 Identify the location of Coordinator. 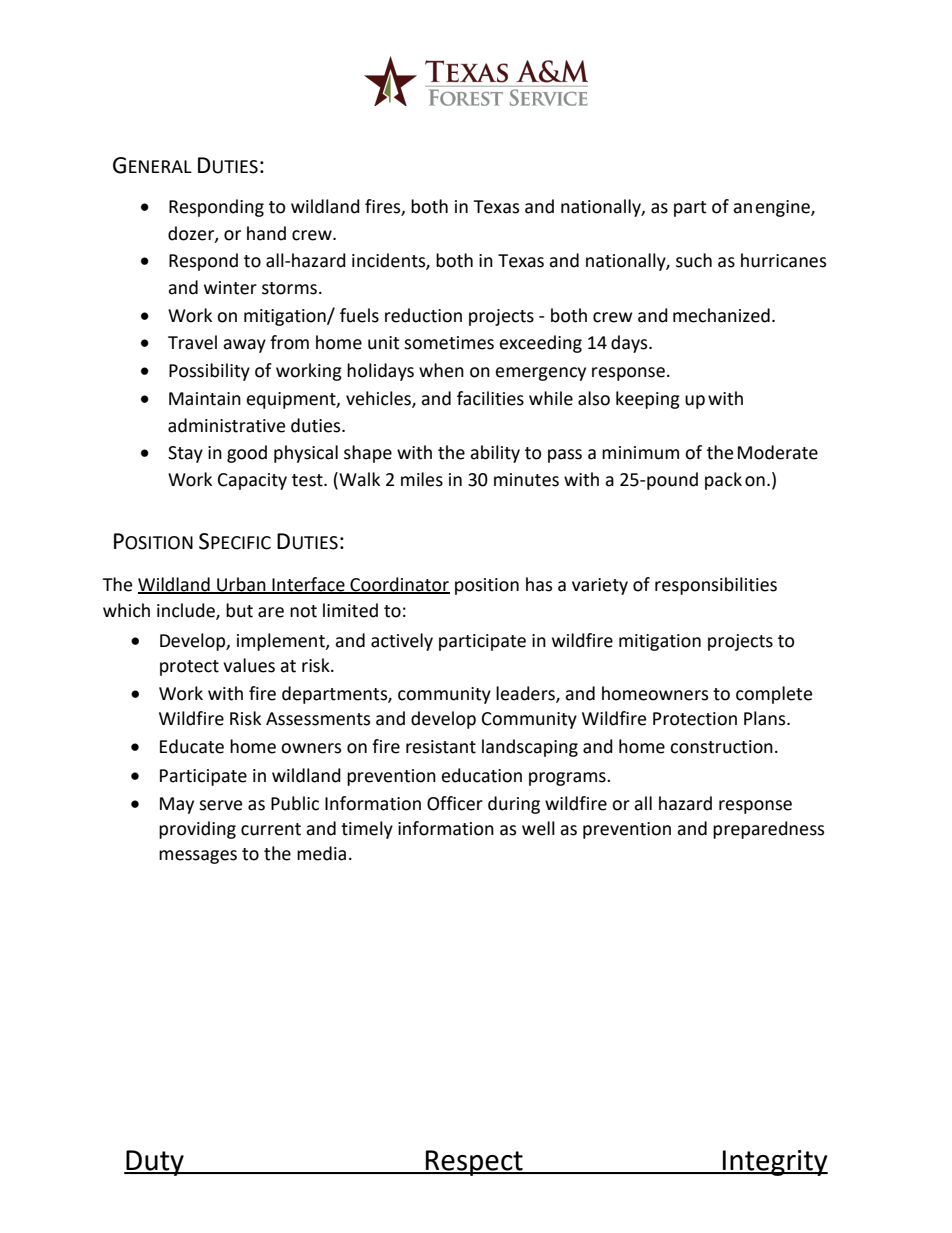
(399, 585).
